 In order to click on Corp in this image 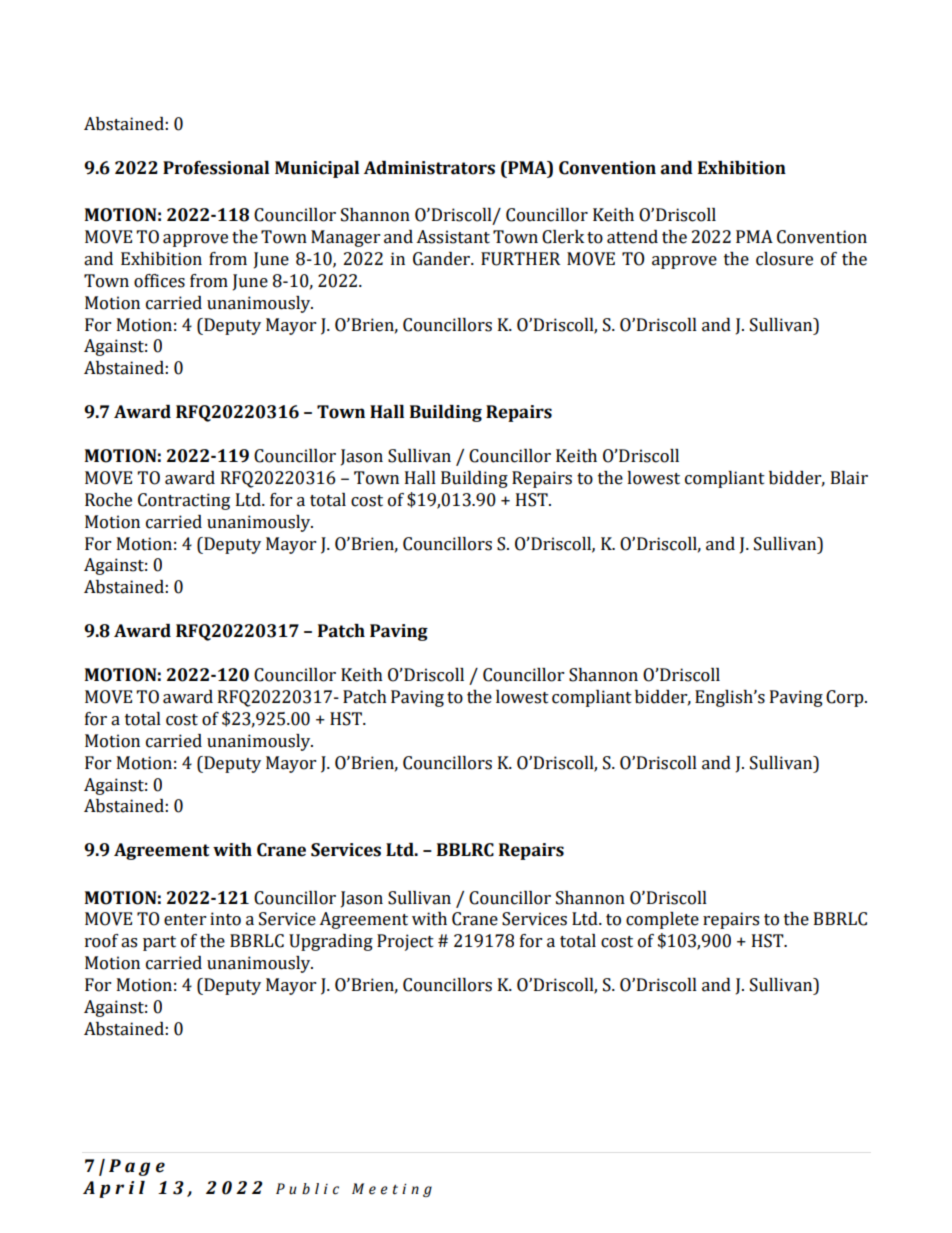, I will do `click(846, 698)`.
